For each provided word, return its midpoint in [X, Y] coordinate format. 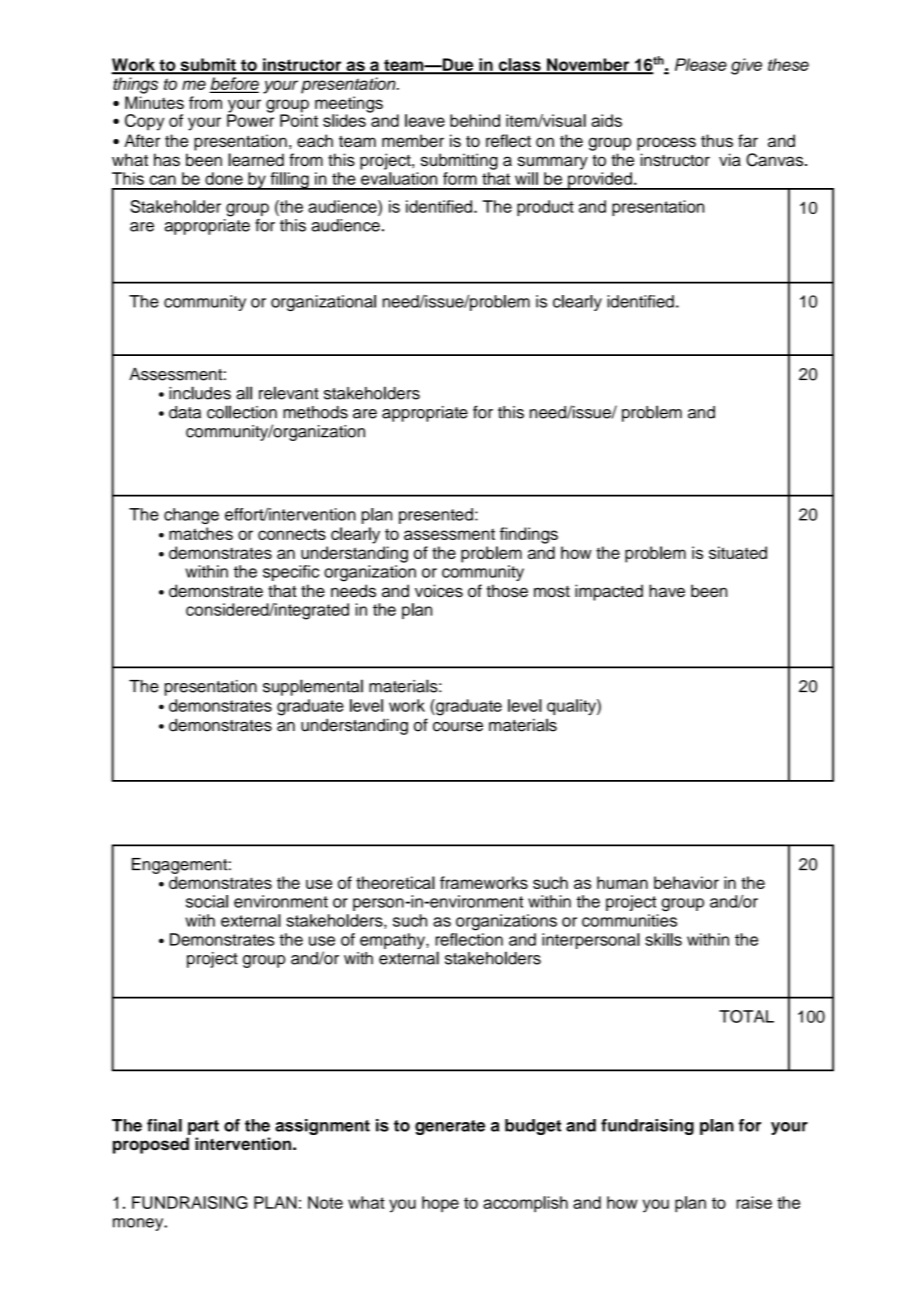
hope [440, 1204]
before [234, 85]
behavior [686, 882]
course [458, 727]
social [207, 901]
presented [436, 516]
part [203, 1127]
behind [475, 120]
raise [754, 1202]
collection [242, 412]
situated [738, 552]
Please [701, 64]
